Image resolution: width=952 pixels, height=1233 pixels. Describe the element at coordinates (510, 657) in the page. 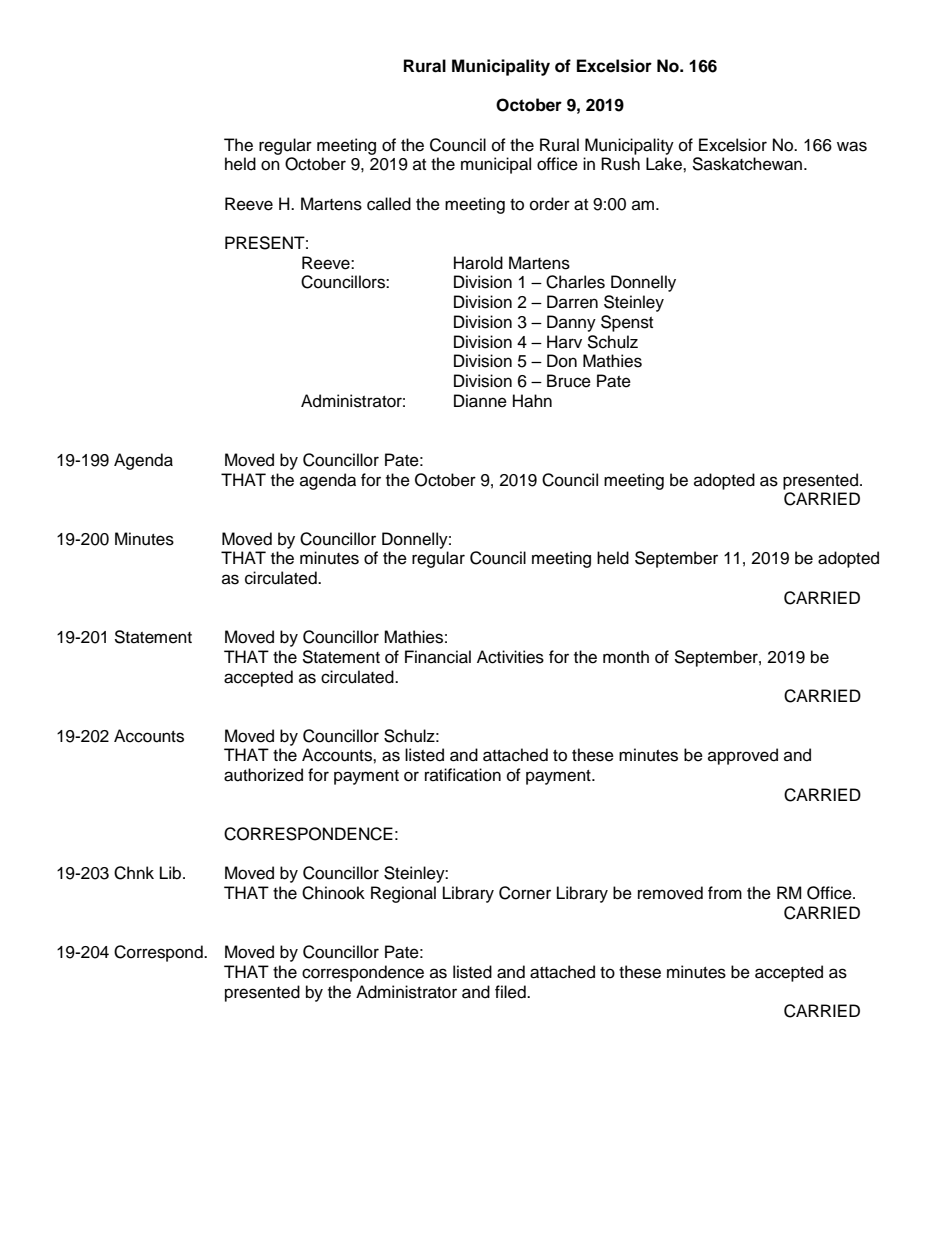

I see `Activities` at that location.
